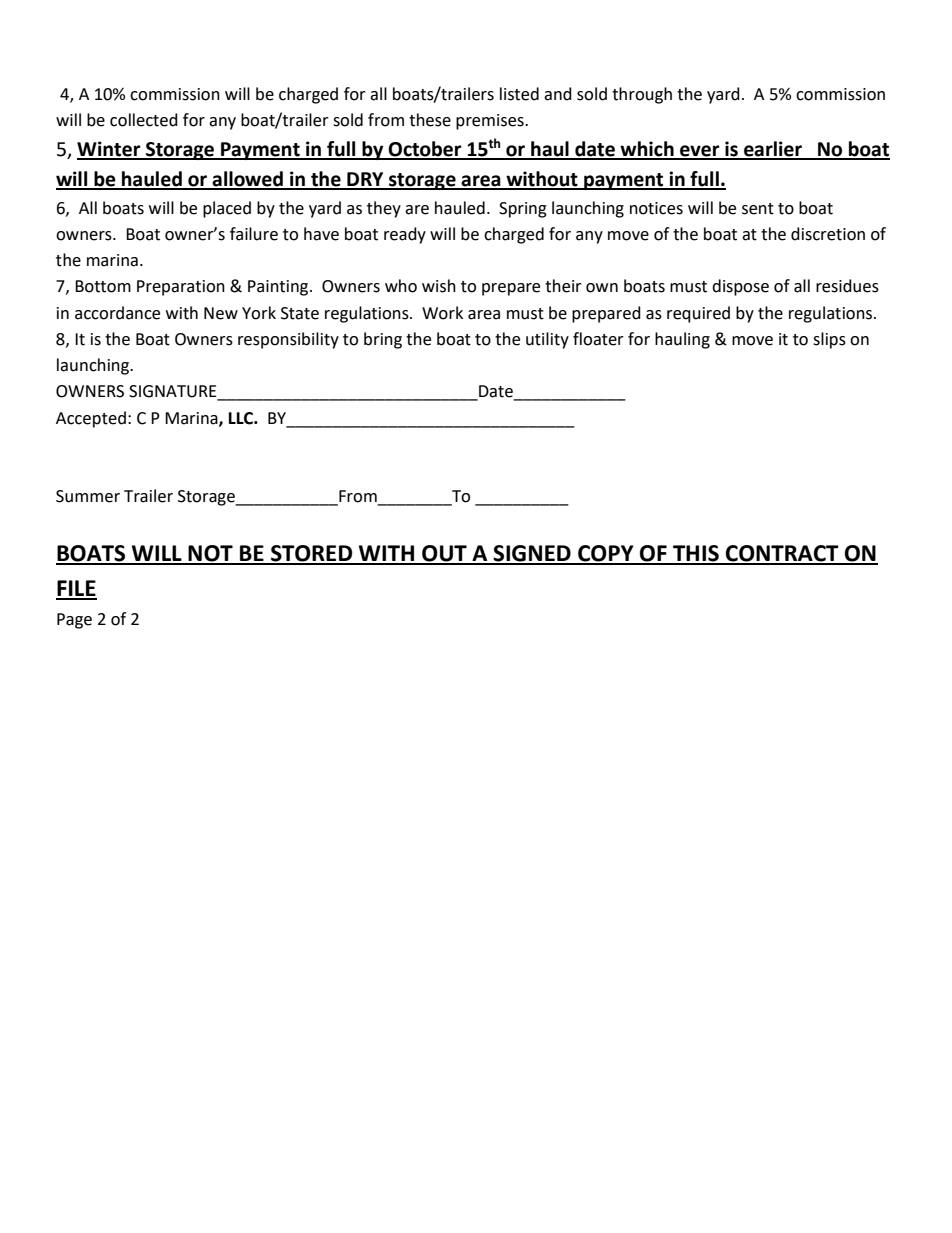  I want to click on bring, so click(383, 340).
